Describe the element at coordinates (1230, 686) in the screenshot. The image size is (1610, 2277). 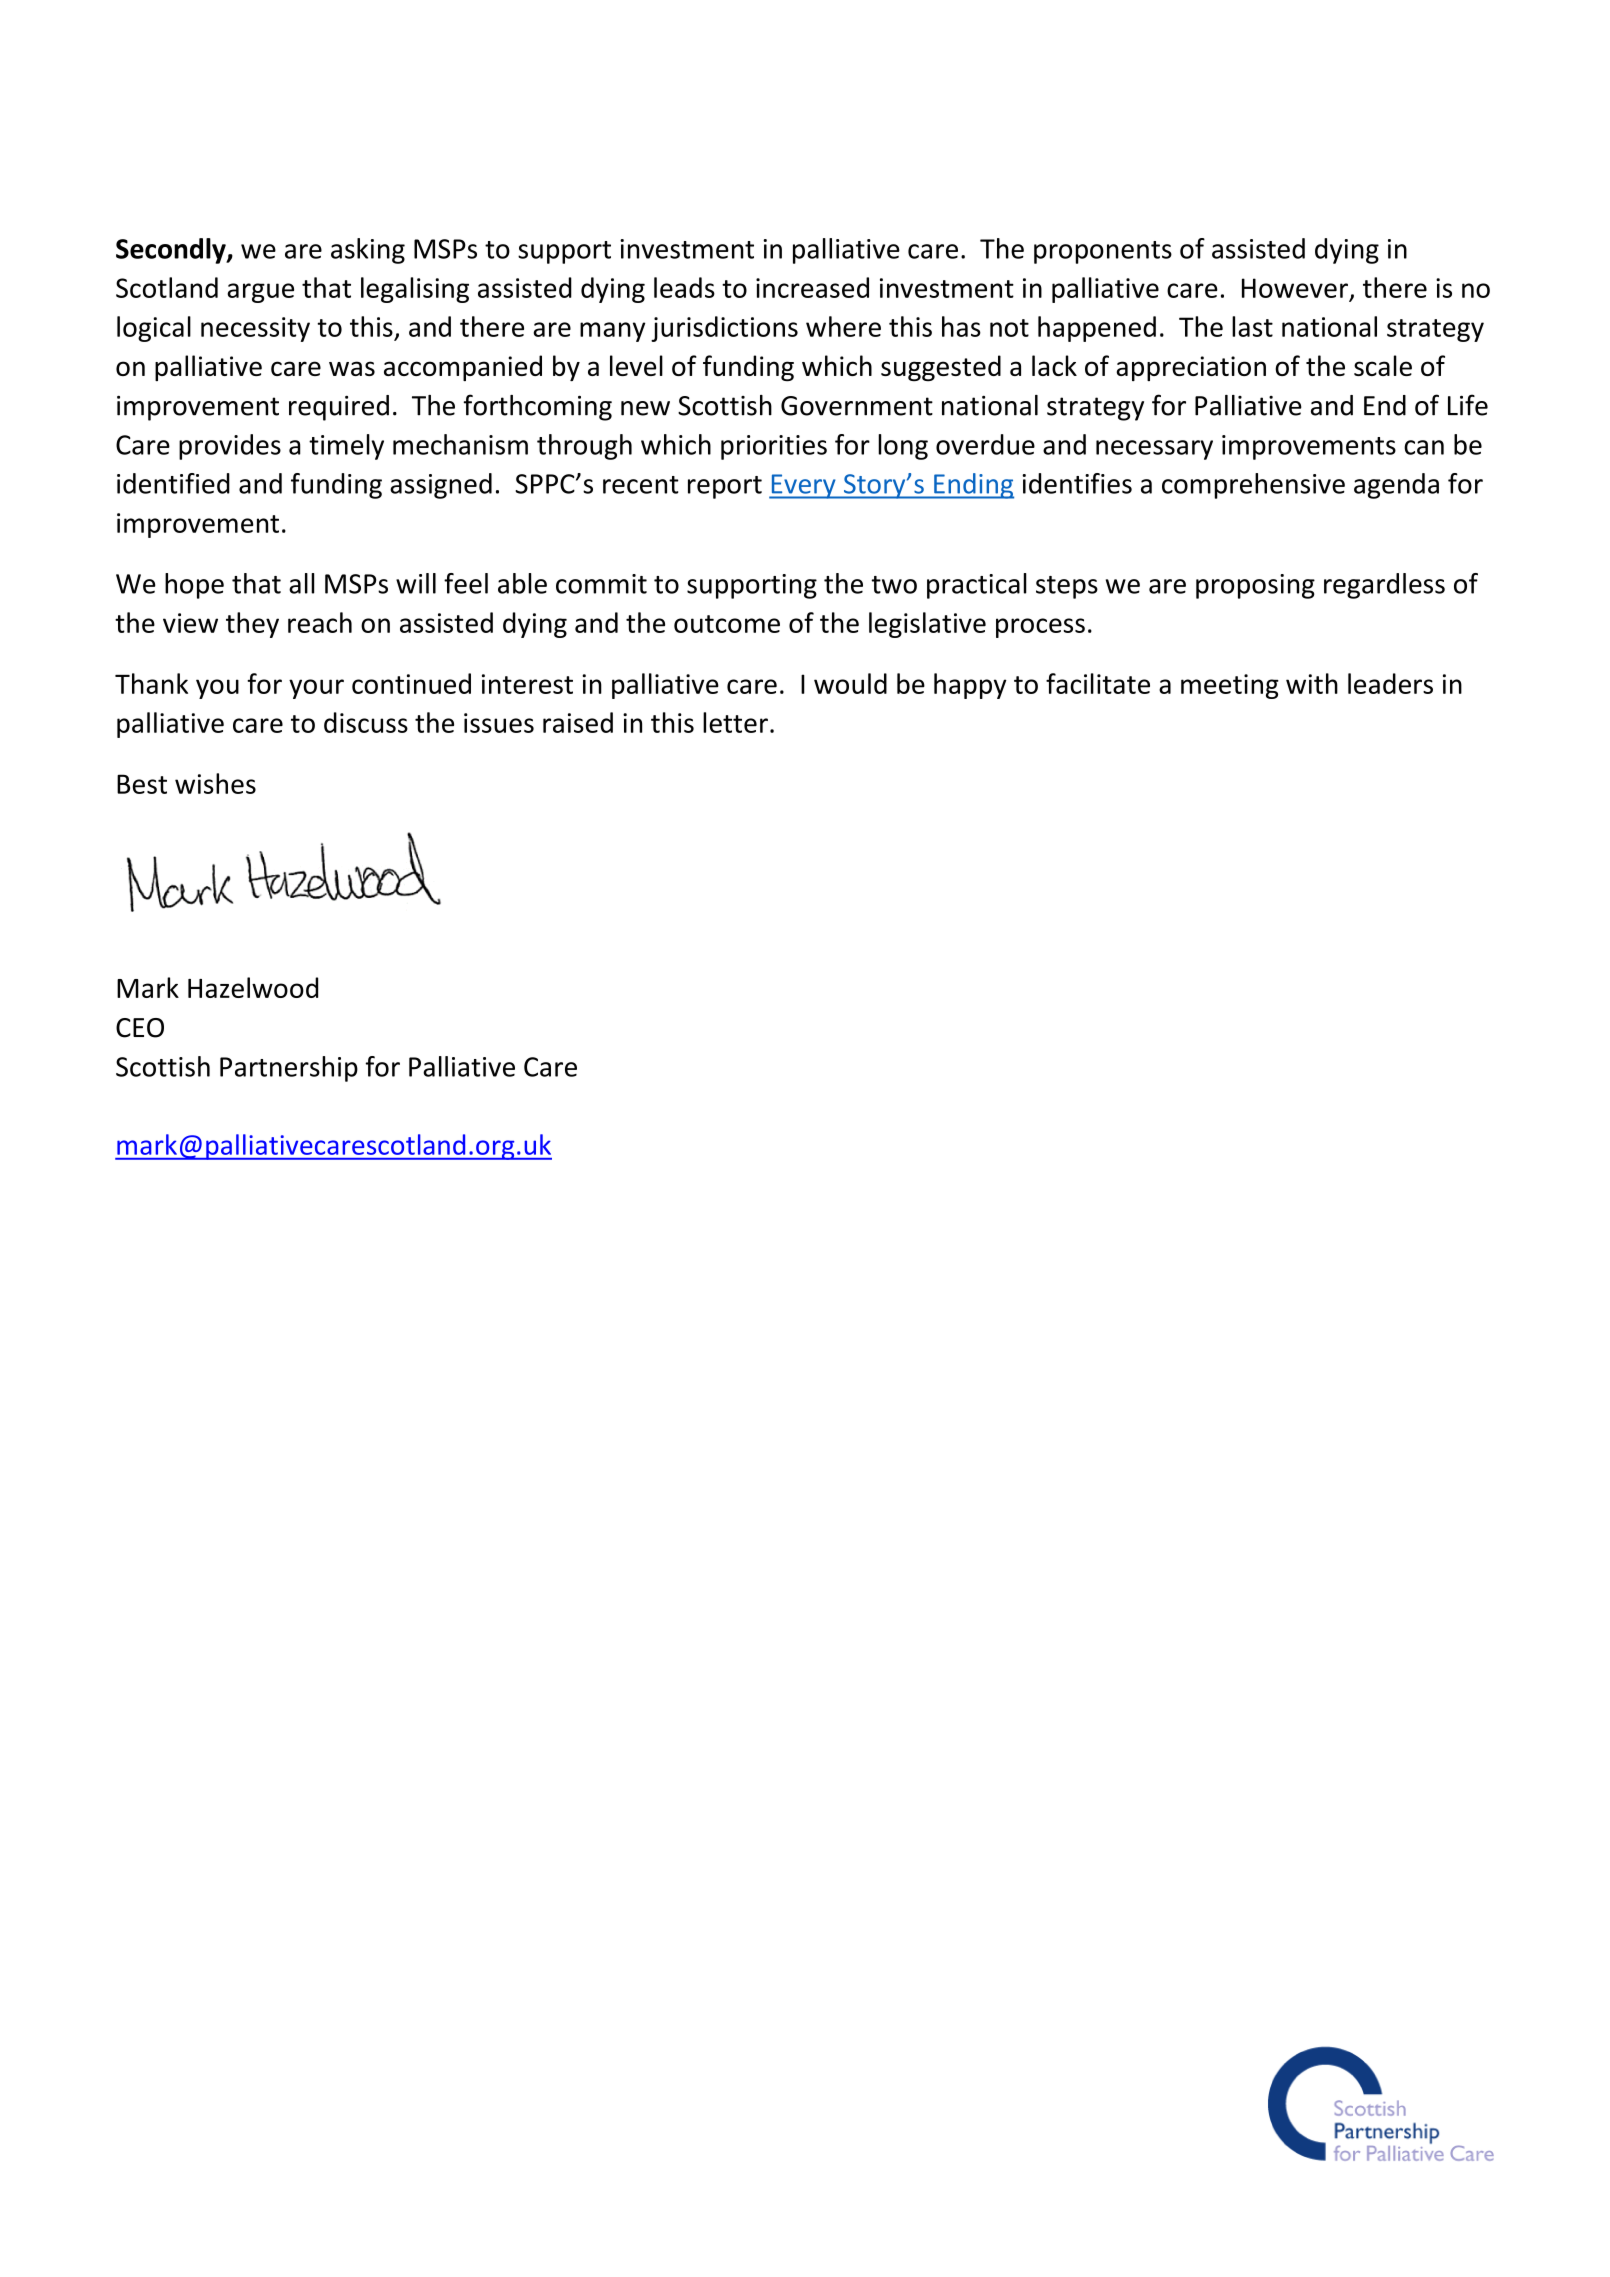
I see `meeting` at that location.
